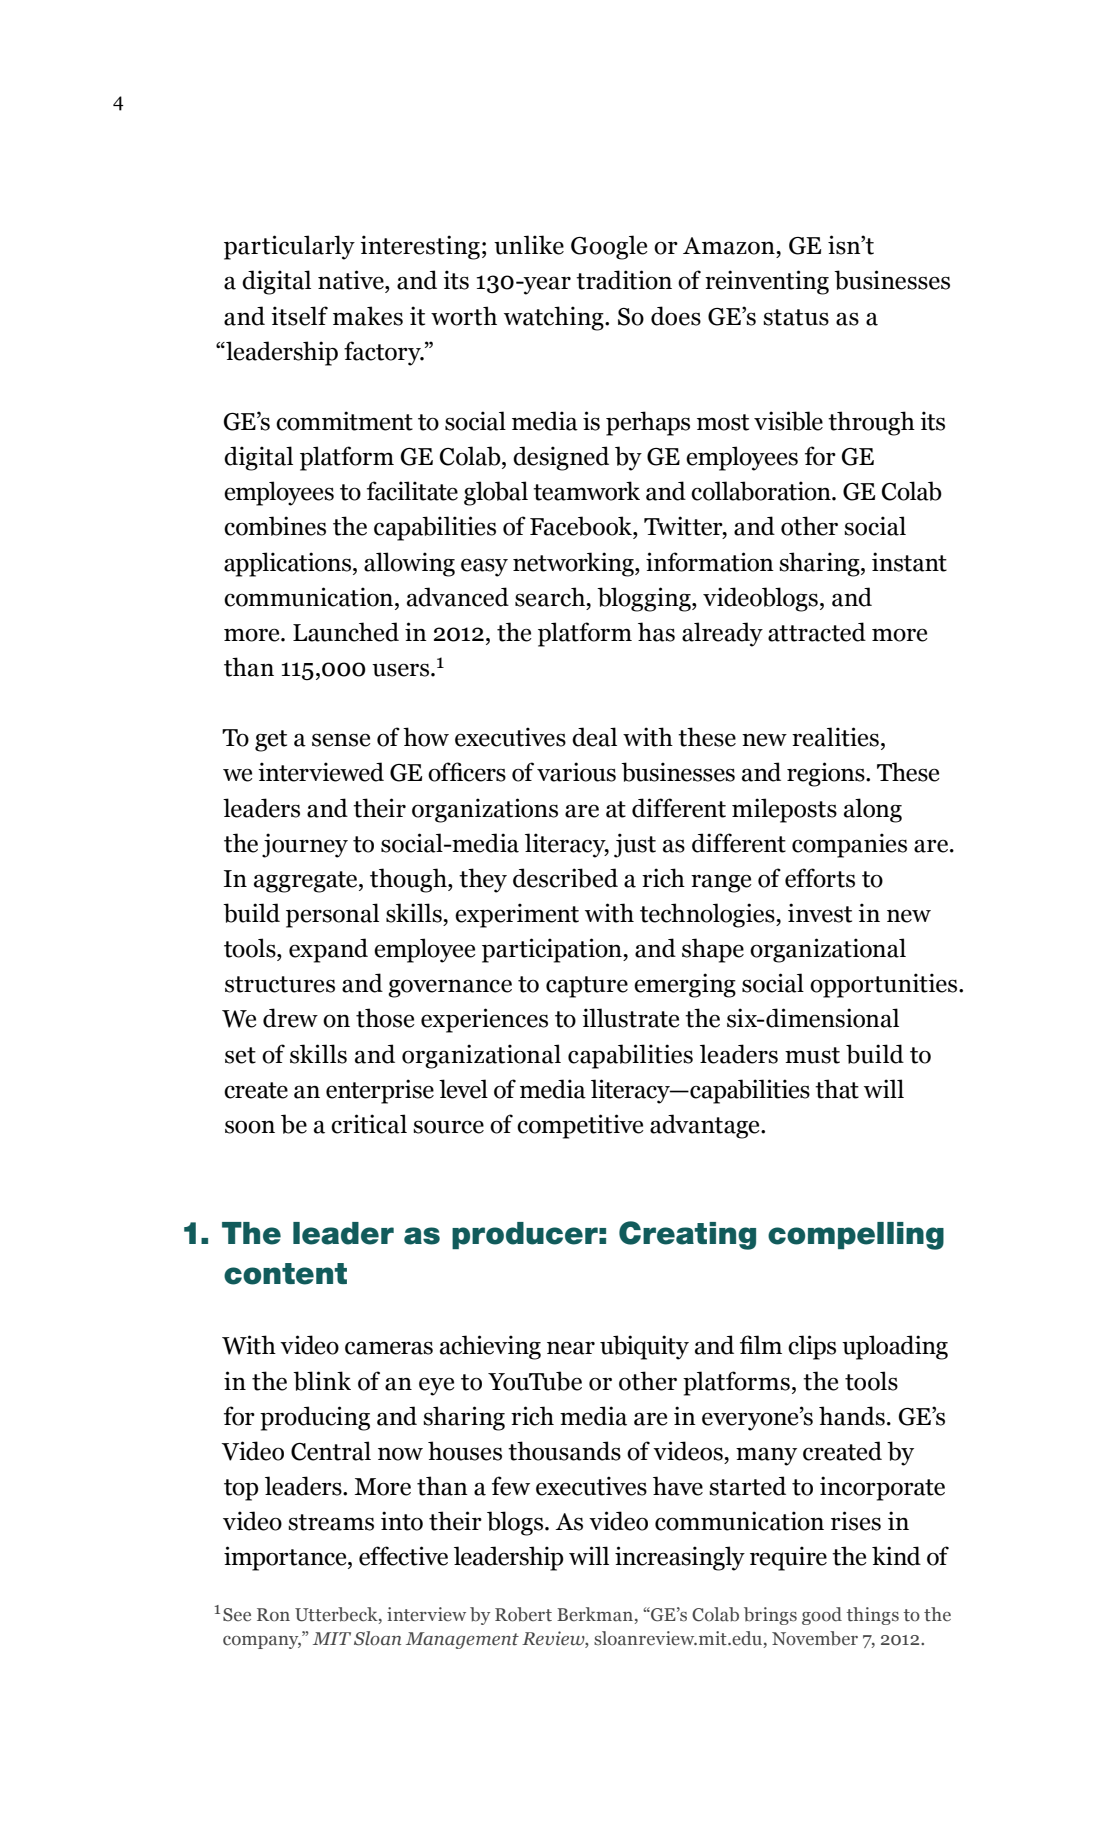 This document has width=1115, height=1844. I want to click on sense, so click(341, 740).
